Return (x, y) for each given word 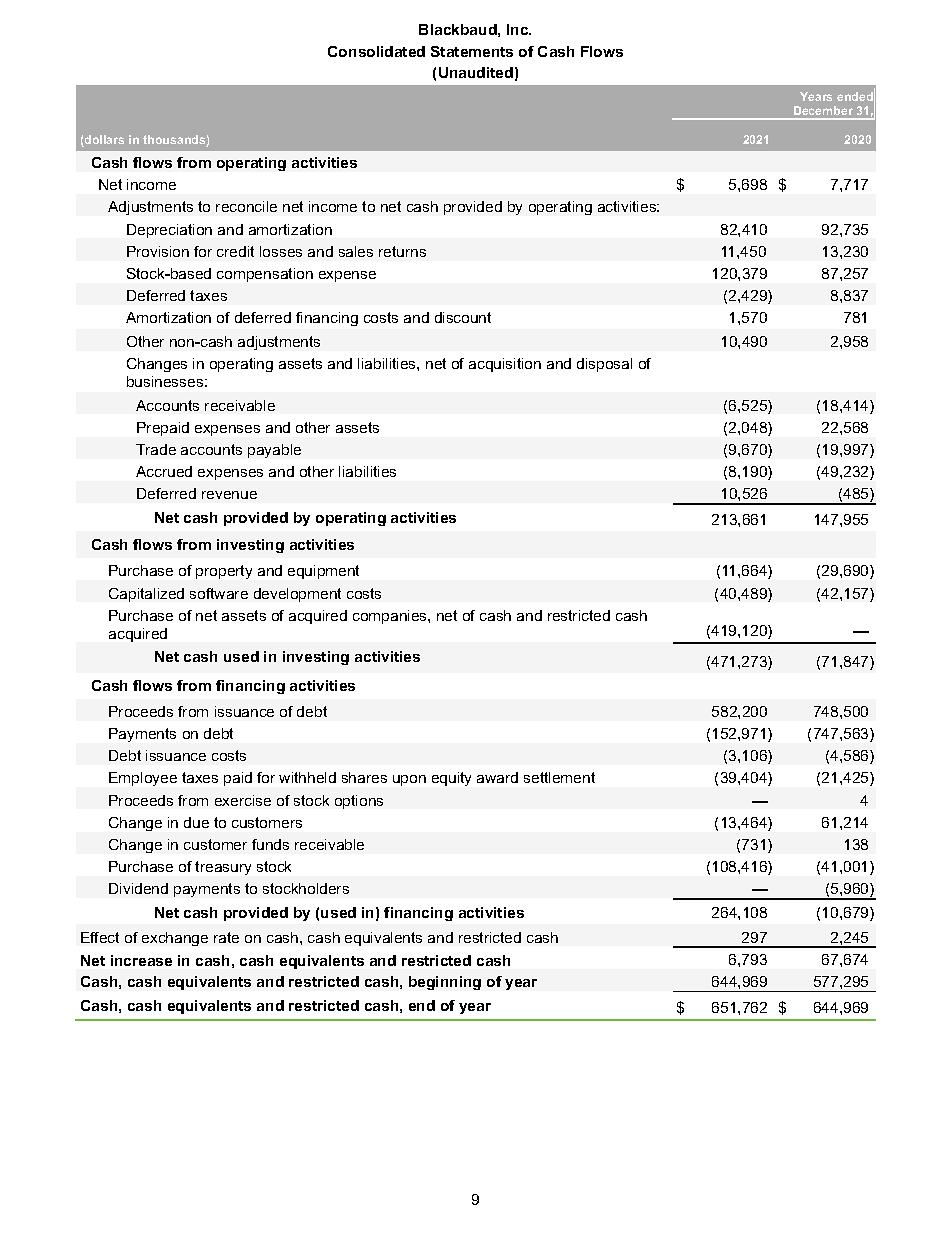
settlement (559, 777)
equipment (323, 572)
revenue (229, 495)
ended (856, 97)
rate (226, 937)
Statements (472, 51)
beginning (445, 983)
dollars (103, 141)
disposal (604, 365)
